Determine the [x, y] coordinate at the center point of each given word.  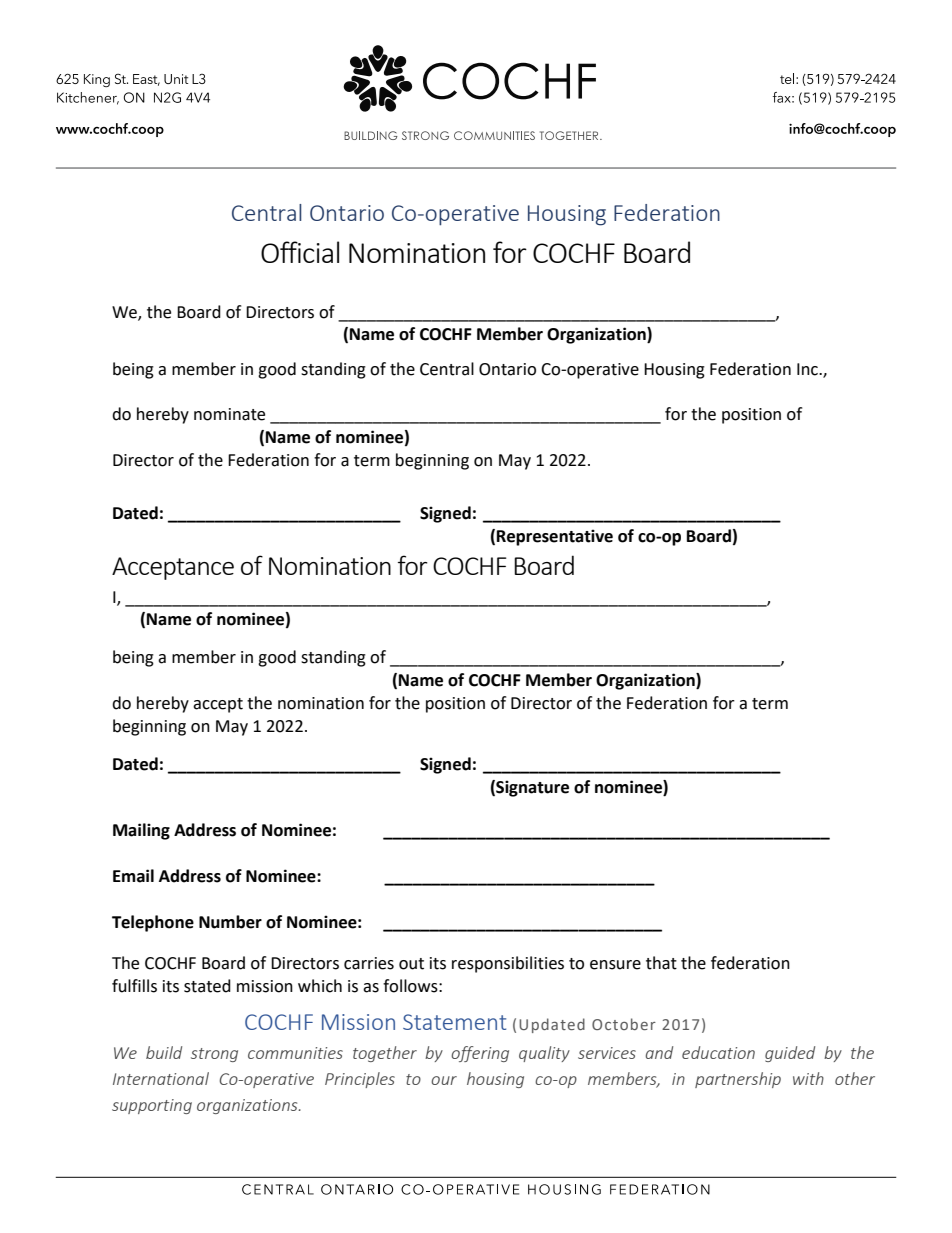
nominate [229, 414]
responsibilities [508, 964]
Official [300, 252]
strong [214, 1055]
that [661, 963]
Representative [555, 537]
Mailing [141, 831]
